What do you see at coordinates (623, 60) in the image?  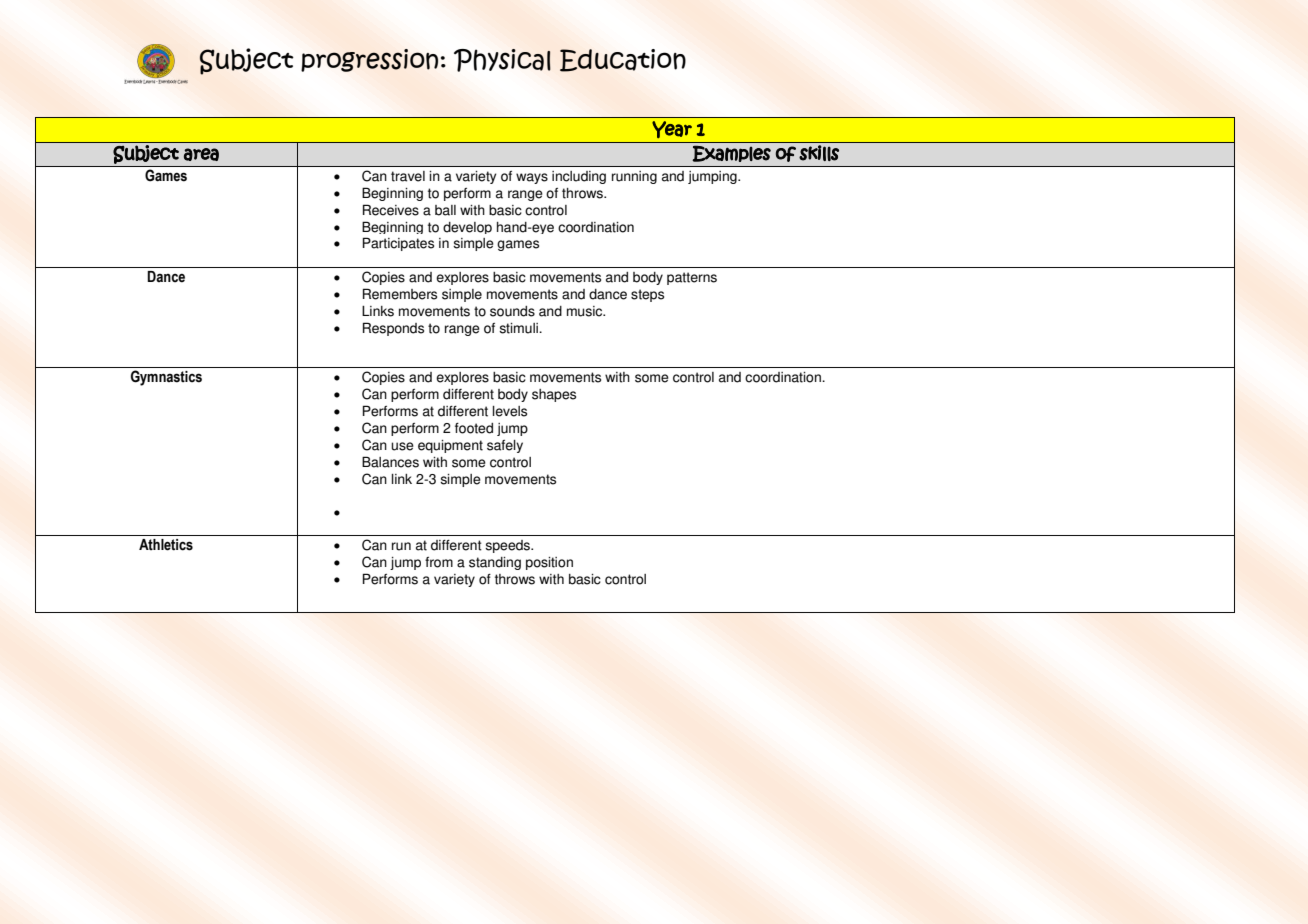 I see `Education` at bounding box center [623, 60].
